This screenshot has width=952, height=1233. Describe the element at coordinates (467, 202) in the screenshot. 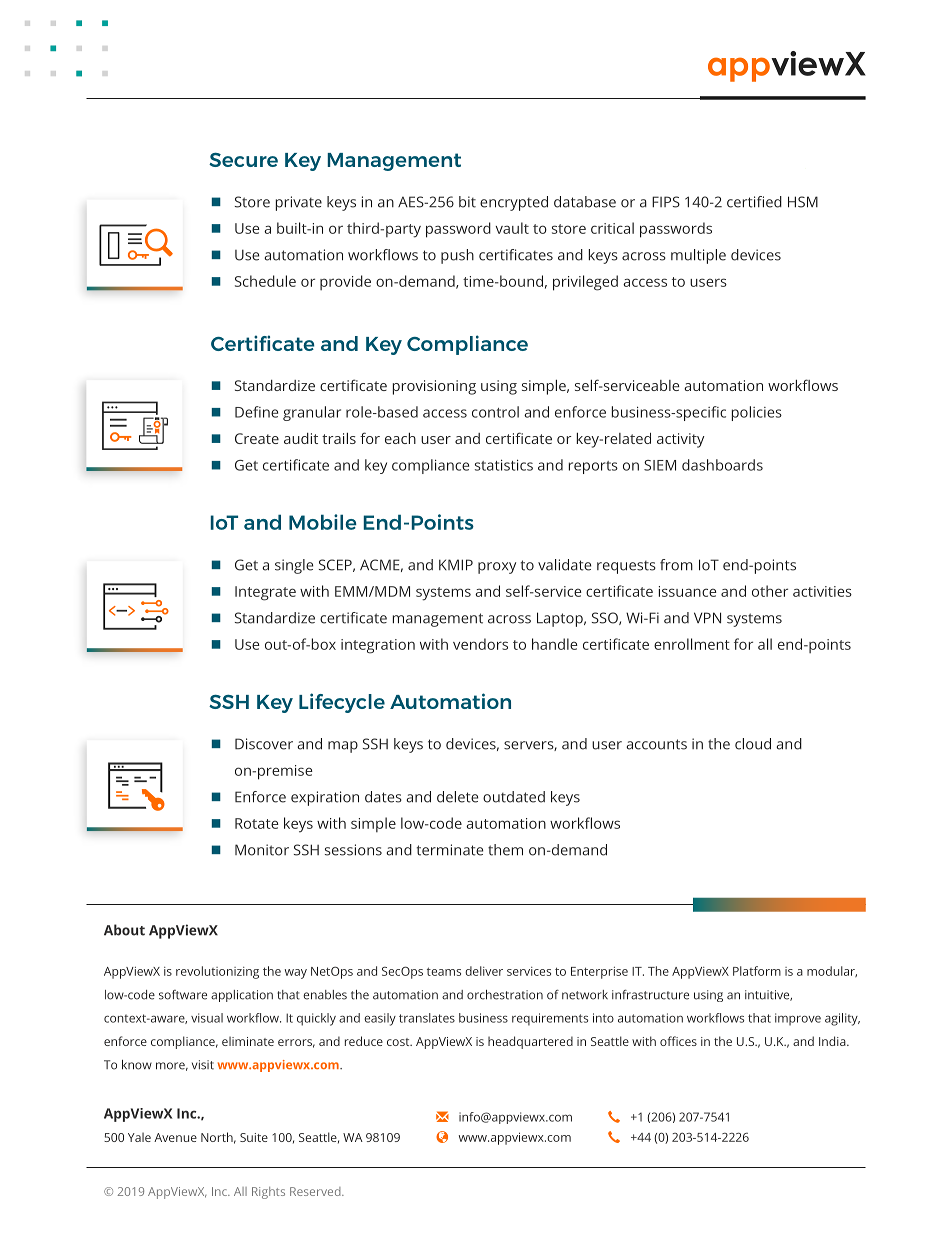

I see `bit` at that location.
